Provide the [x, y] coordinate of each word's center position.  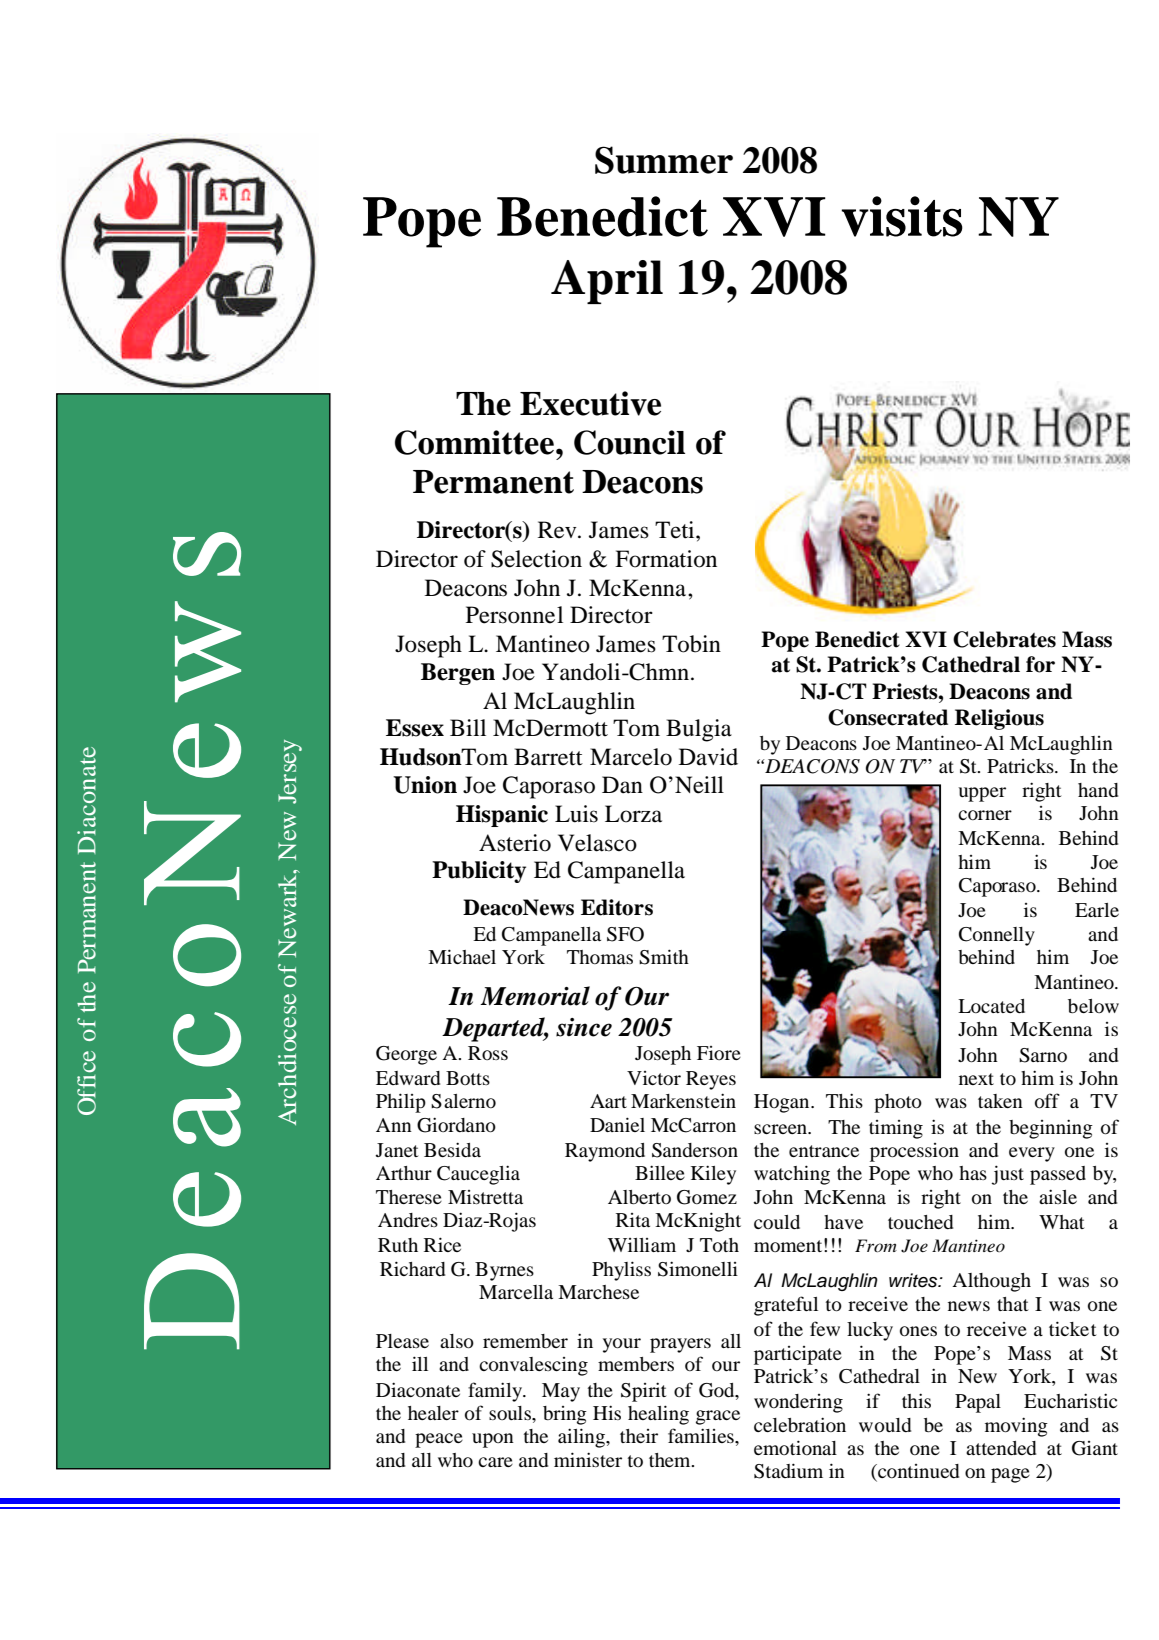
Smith [664, 957]
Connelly [997, 936]
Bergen [458, 674]
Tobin [691, 644]
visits [902, 216]
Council [629, 442]
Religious [999, 719]
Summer [664, 160]
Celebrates [1004, 639]
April [607, 282]
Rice [442, 1244]
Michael [462, 956]
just [1008, 1175]
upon [493, 1440]
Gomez [707, 1197]
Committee [476, 442]
